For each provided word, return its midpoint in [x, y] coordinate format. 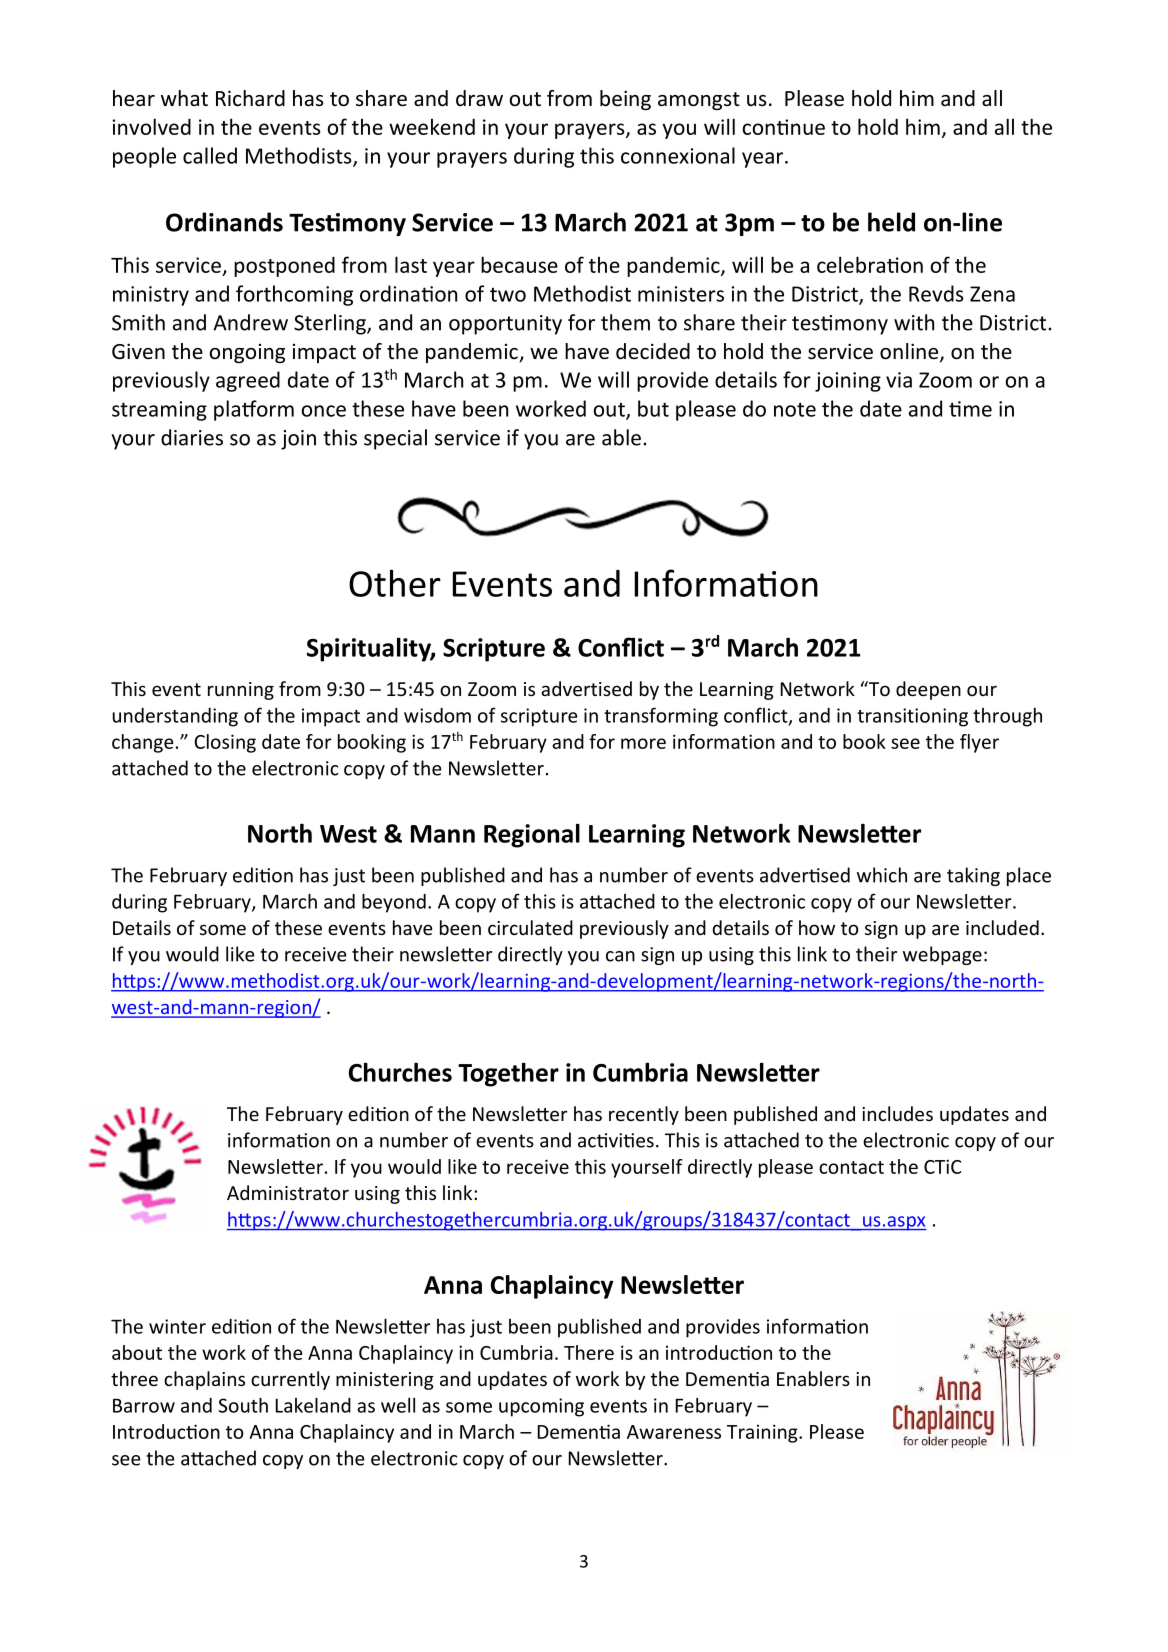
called [210, 155]
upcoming [541, 1407]
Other [395, 583]
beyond [394, 903]
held [891, 222]
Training [763, 1433]
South [243, 1405]
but [653, 408]
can [620, 956]
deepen [928, 690]
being [625, 100]
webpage [942, 955]
